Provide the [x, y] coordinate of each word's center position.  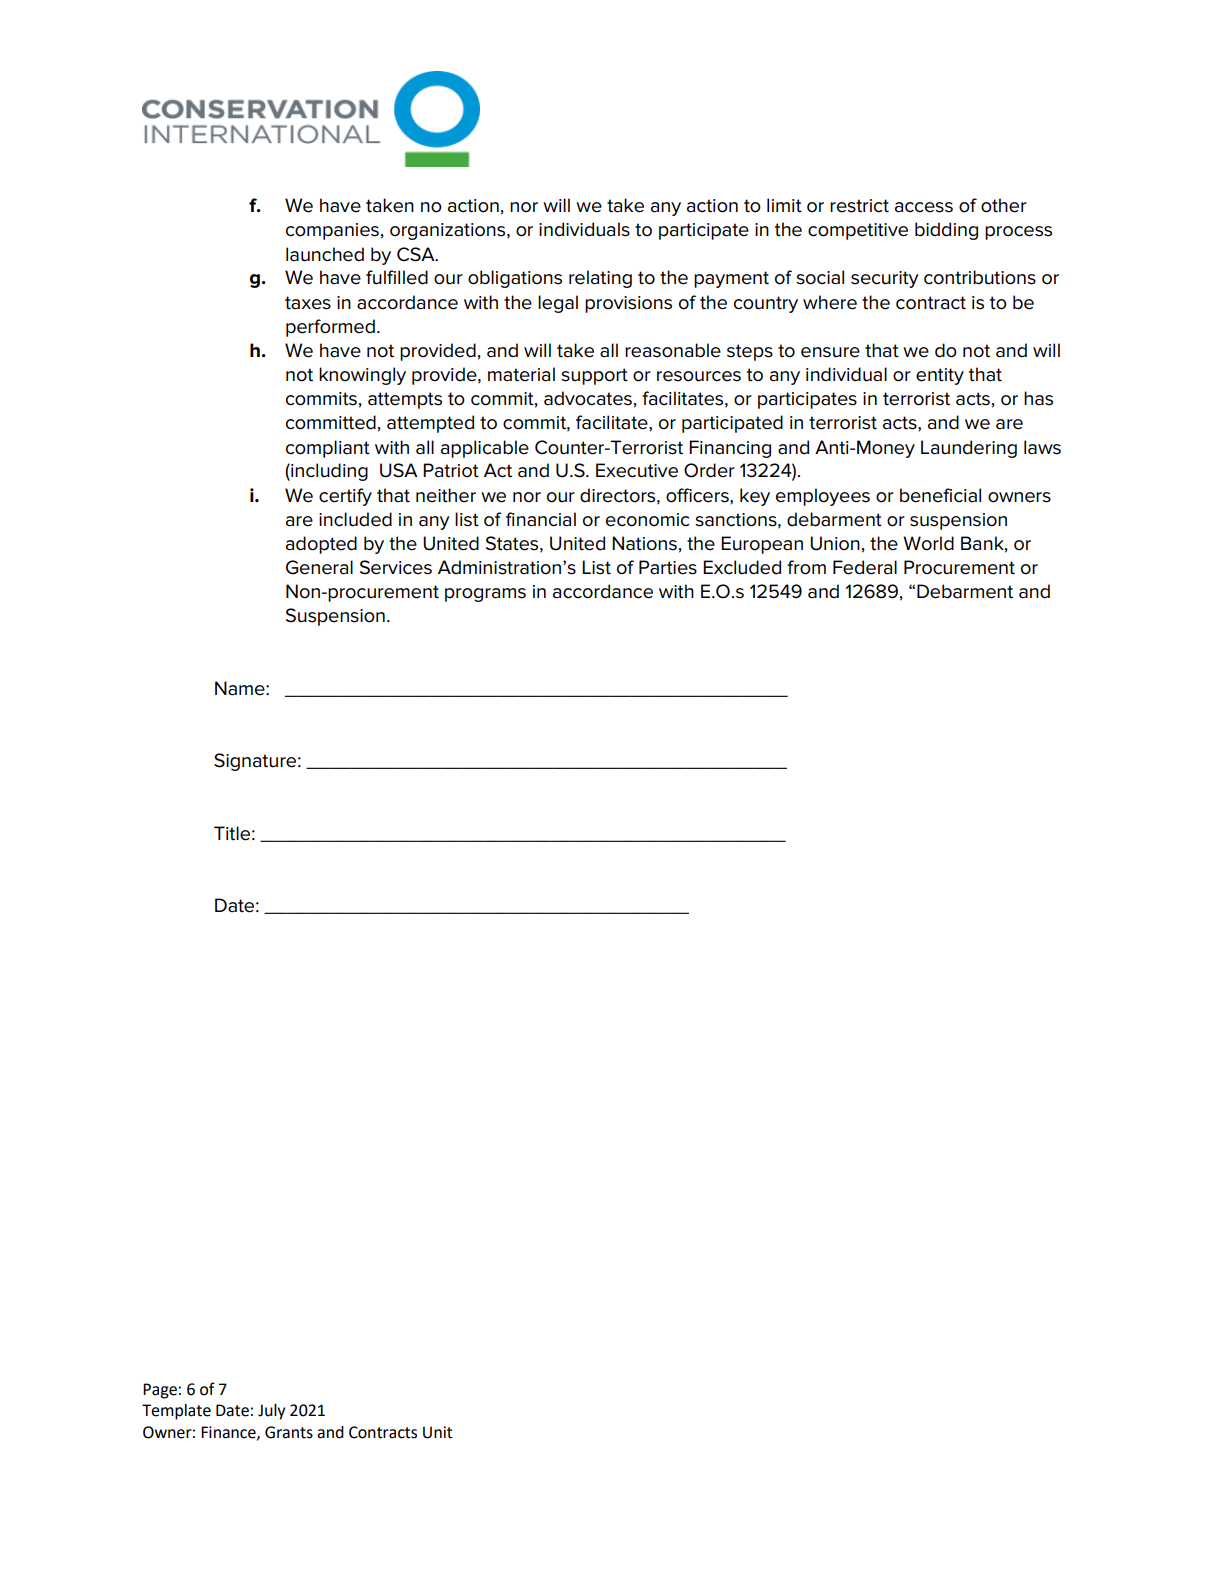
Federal [865, 567]
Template [176, 1412]
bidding [946, 231]
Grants [289, 1432]
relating [600, 279]
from [806, 567]
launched [325, 254]
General [319, 567]
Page [160, 1391]
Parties [668, 567]
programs [485, 595]
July [271, 1412]
